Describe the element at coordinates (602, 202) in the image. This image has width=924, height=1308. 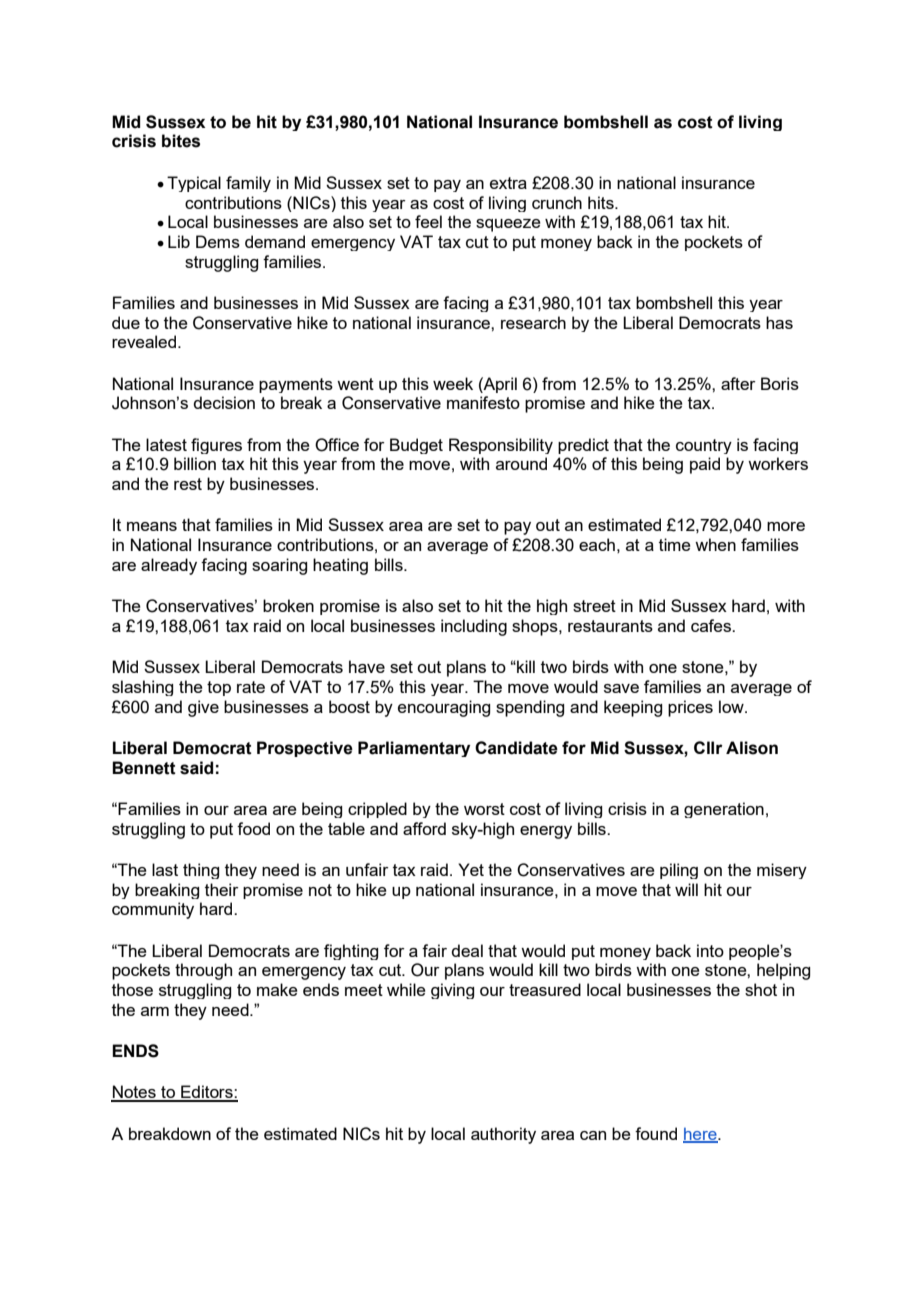
I see `hits` at that location.
